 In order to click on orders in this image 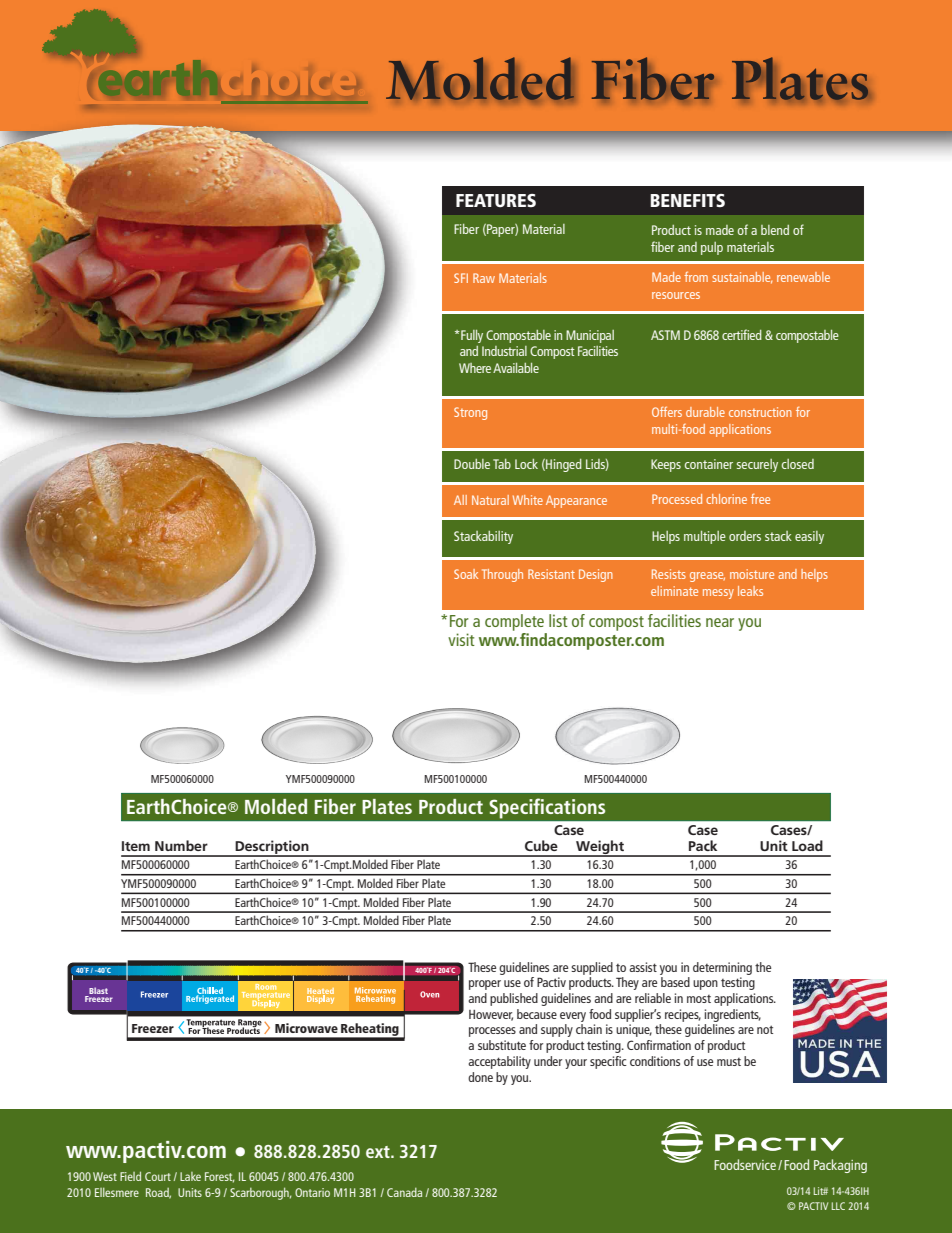, I will do `click(745, 536)`.
